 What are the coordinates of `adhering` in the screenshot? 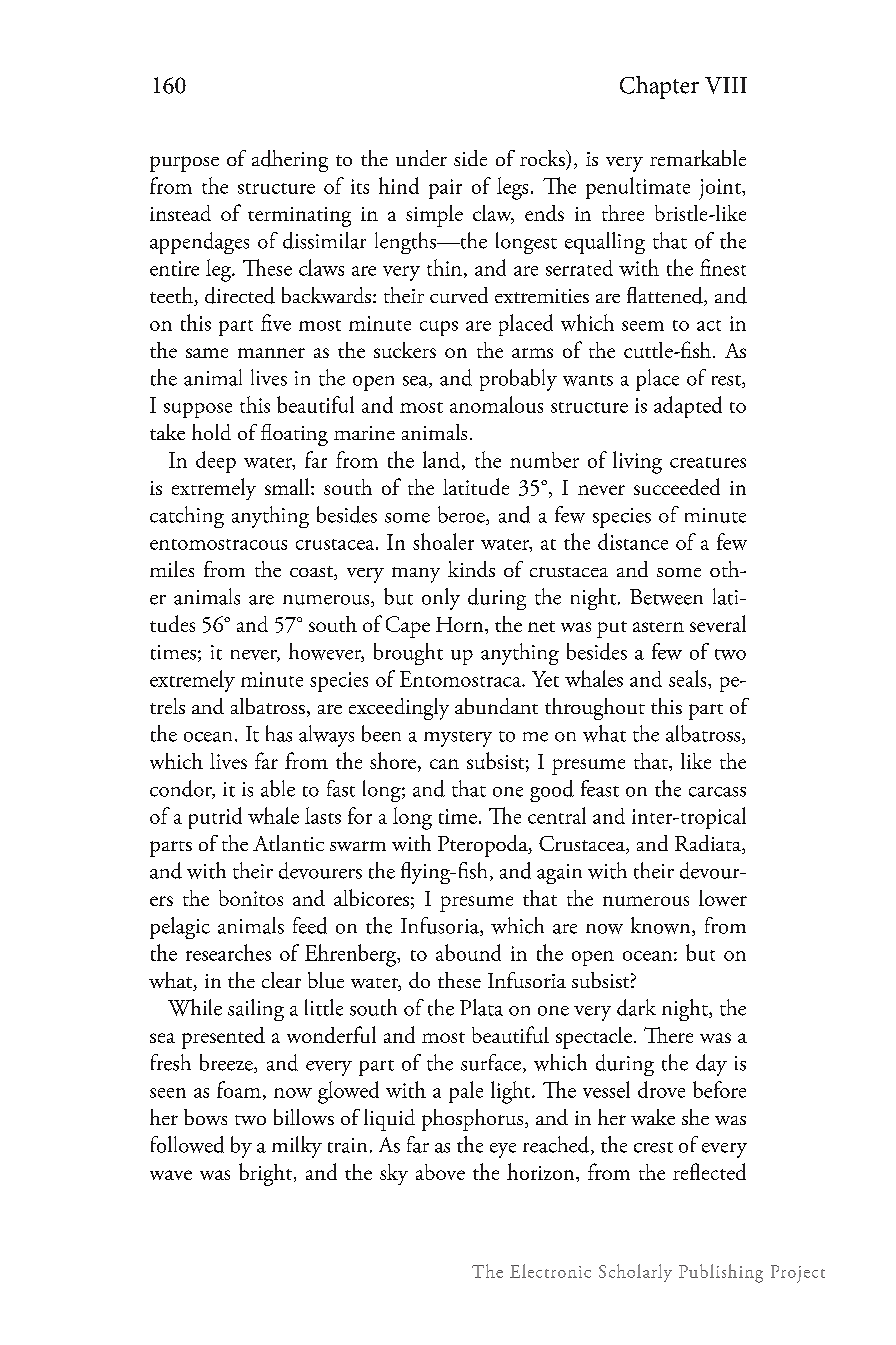 It's located at (290, 161).
